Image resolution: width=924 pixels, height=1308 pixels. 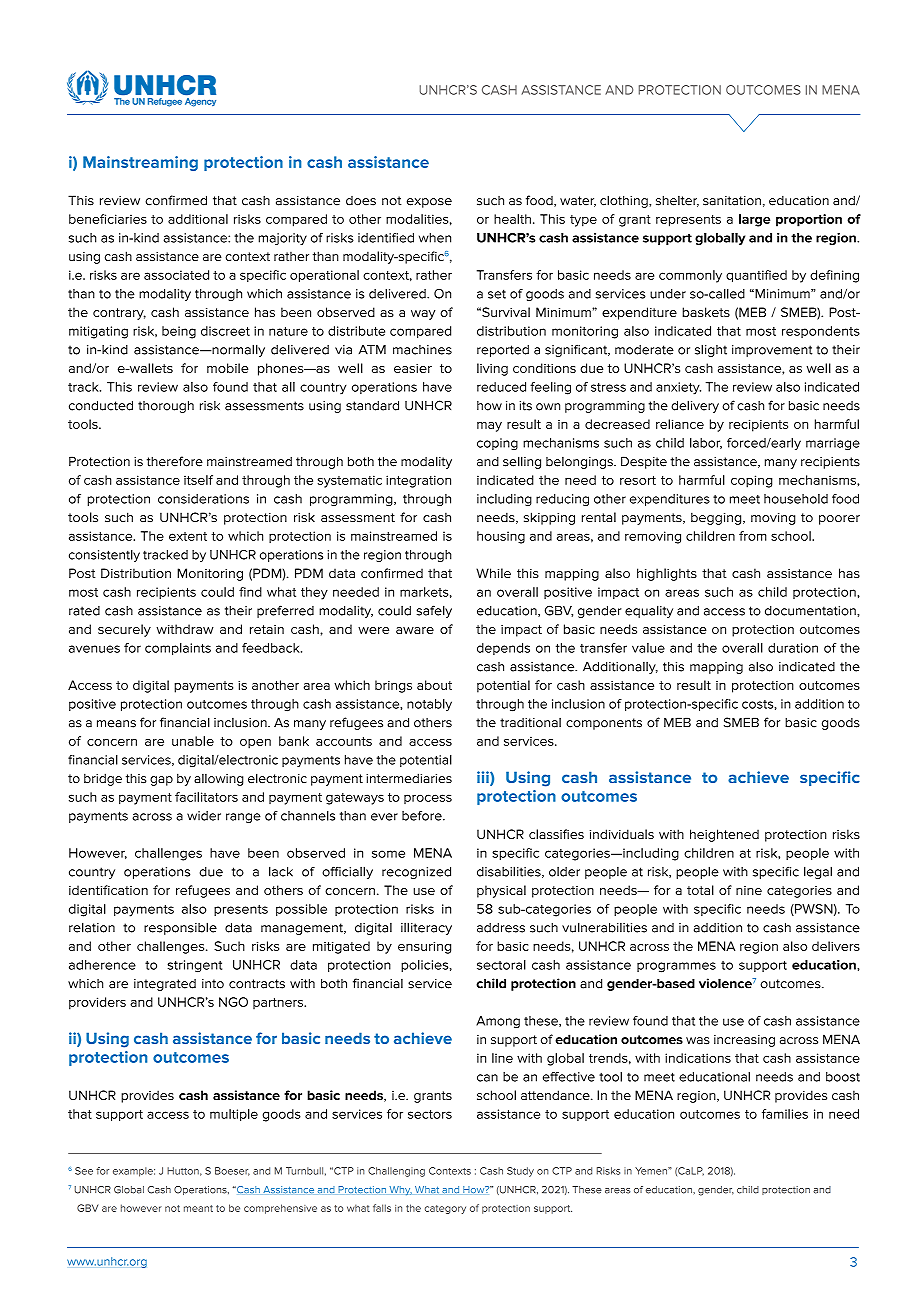 I want to click on may, so click(x=489, y=427).
